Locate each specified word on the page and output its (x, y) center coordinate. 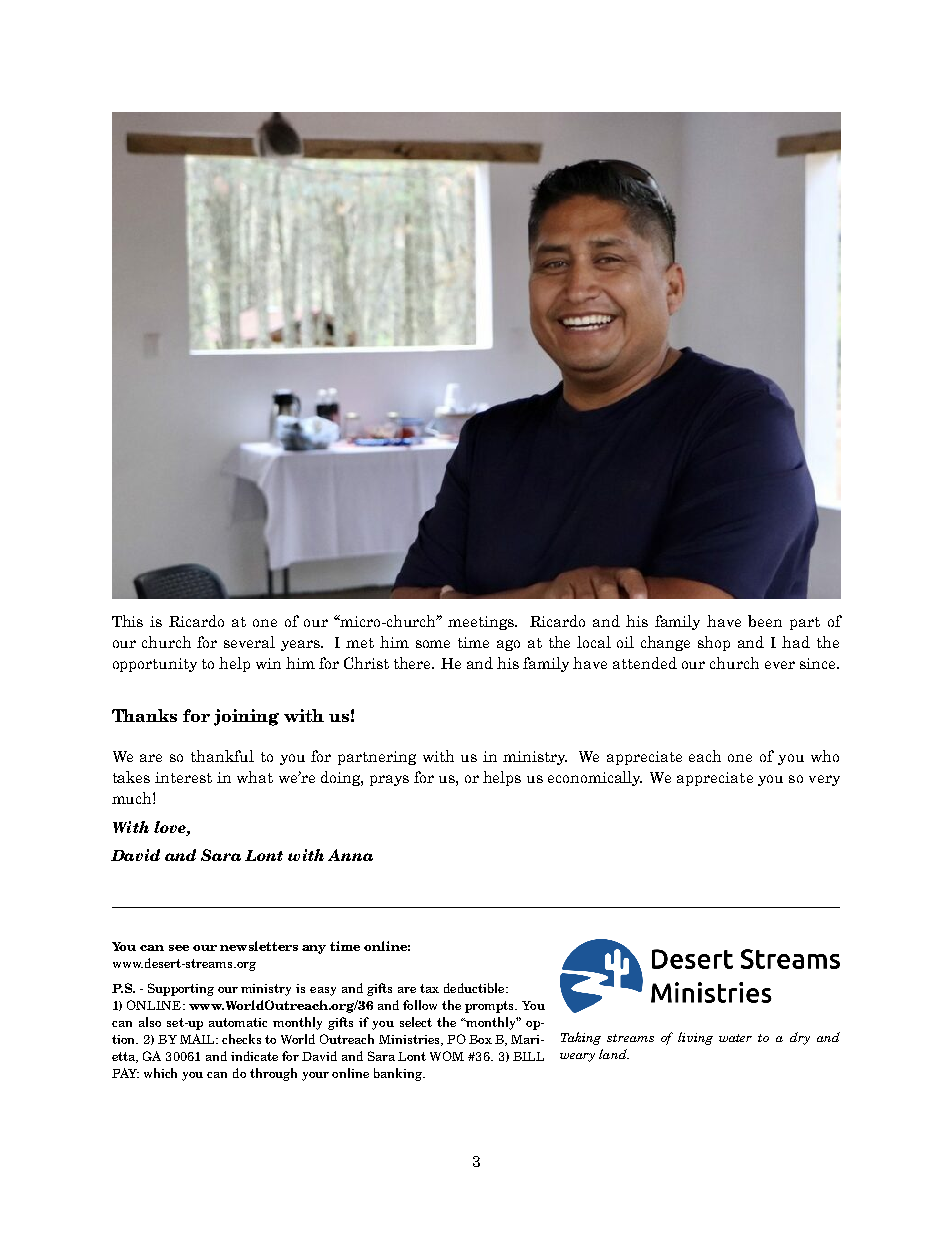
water (735, 1038)
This (127, 621)
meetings (482, 623)
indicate (254, 1056)
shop (714, 643)
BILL (528, 1056)
